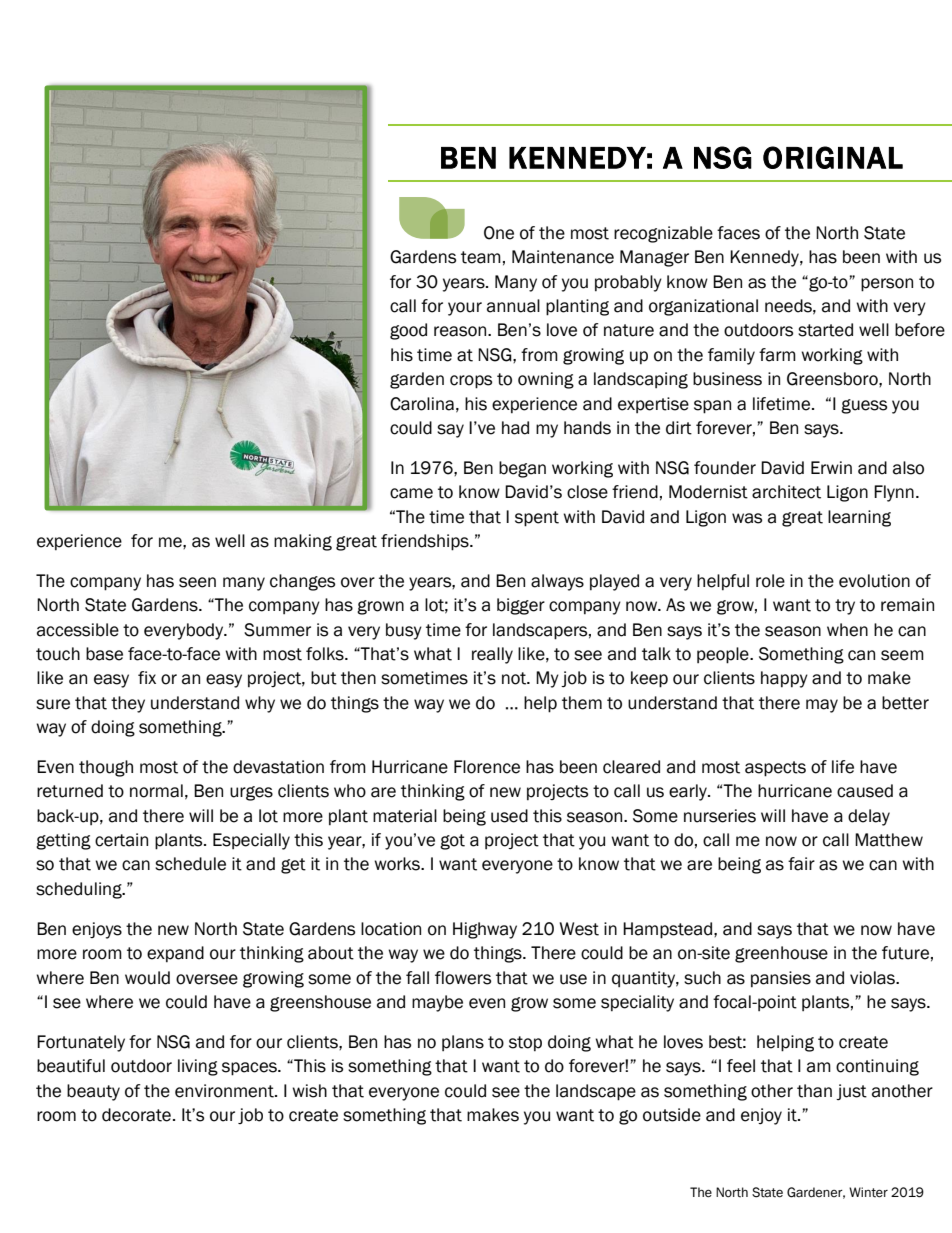 This screenshot has width=952, height=1233. Describe the element at coordinates (492, 655) in the screenshot. I see `really` at that location.
